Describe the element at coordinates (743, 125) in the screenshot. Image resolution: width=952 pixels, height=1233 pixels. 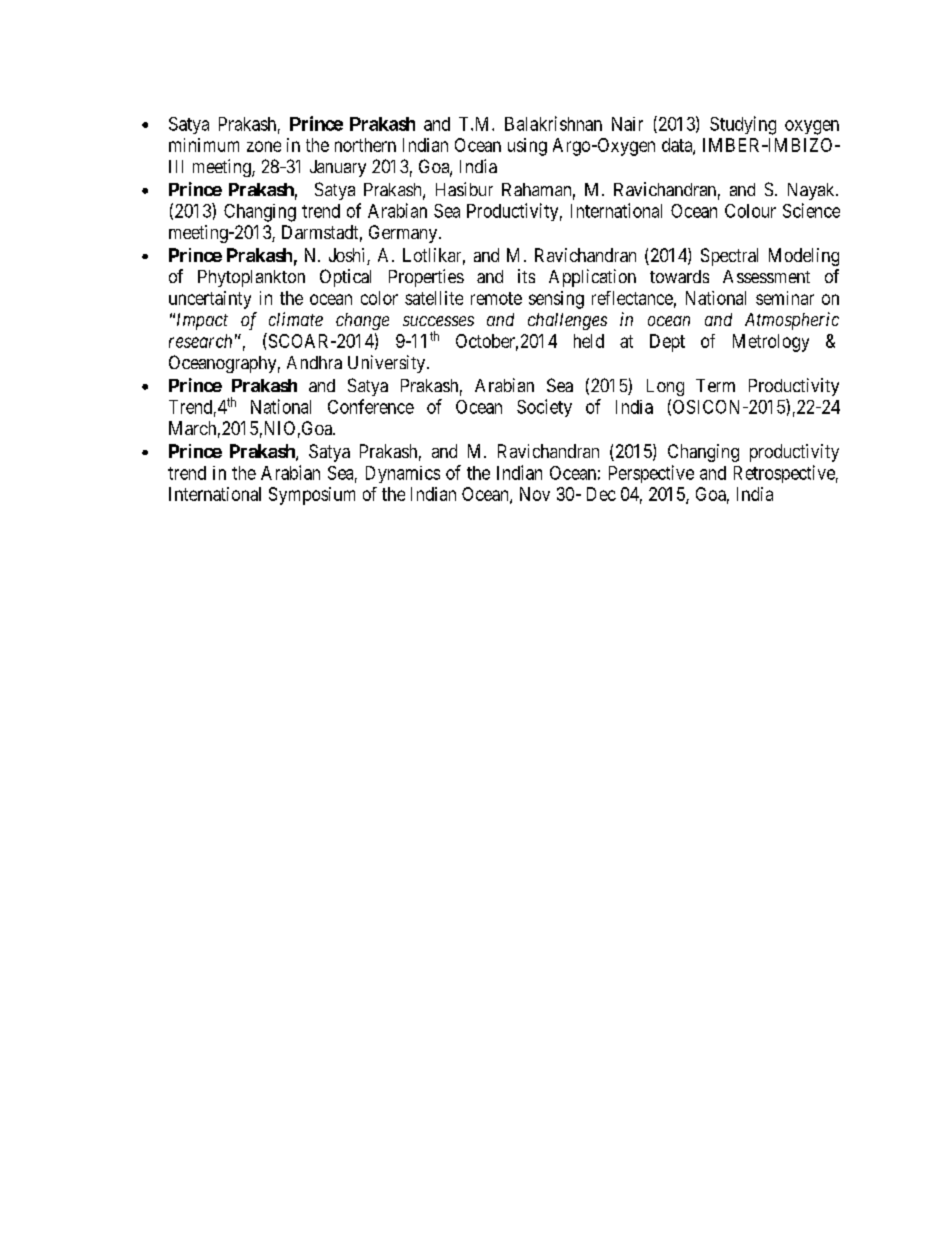
I see `Studying` at that location.
